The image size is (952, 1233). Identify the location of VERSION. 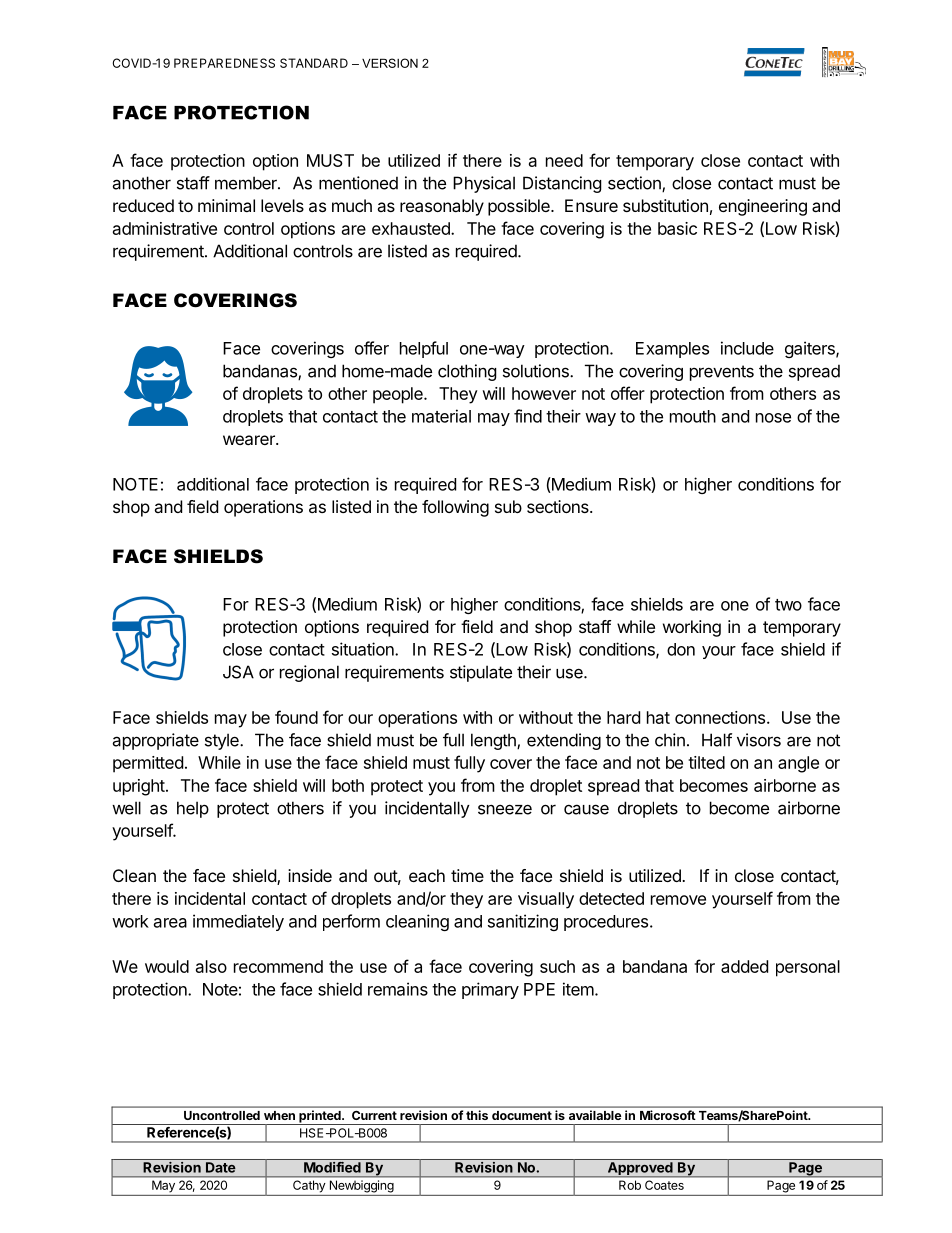
(390, 63).
